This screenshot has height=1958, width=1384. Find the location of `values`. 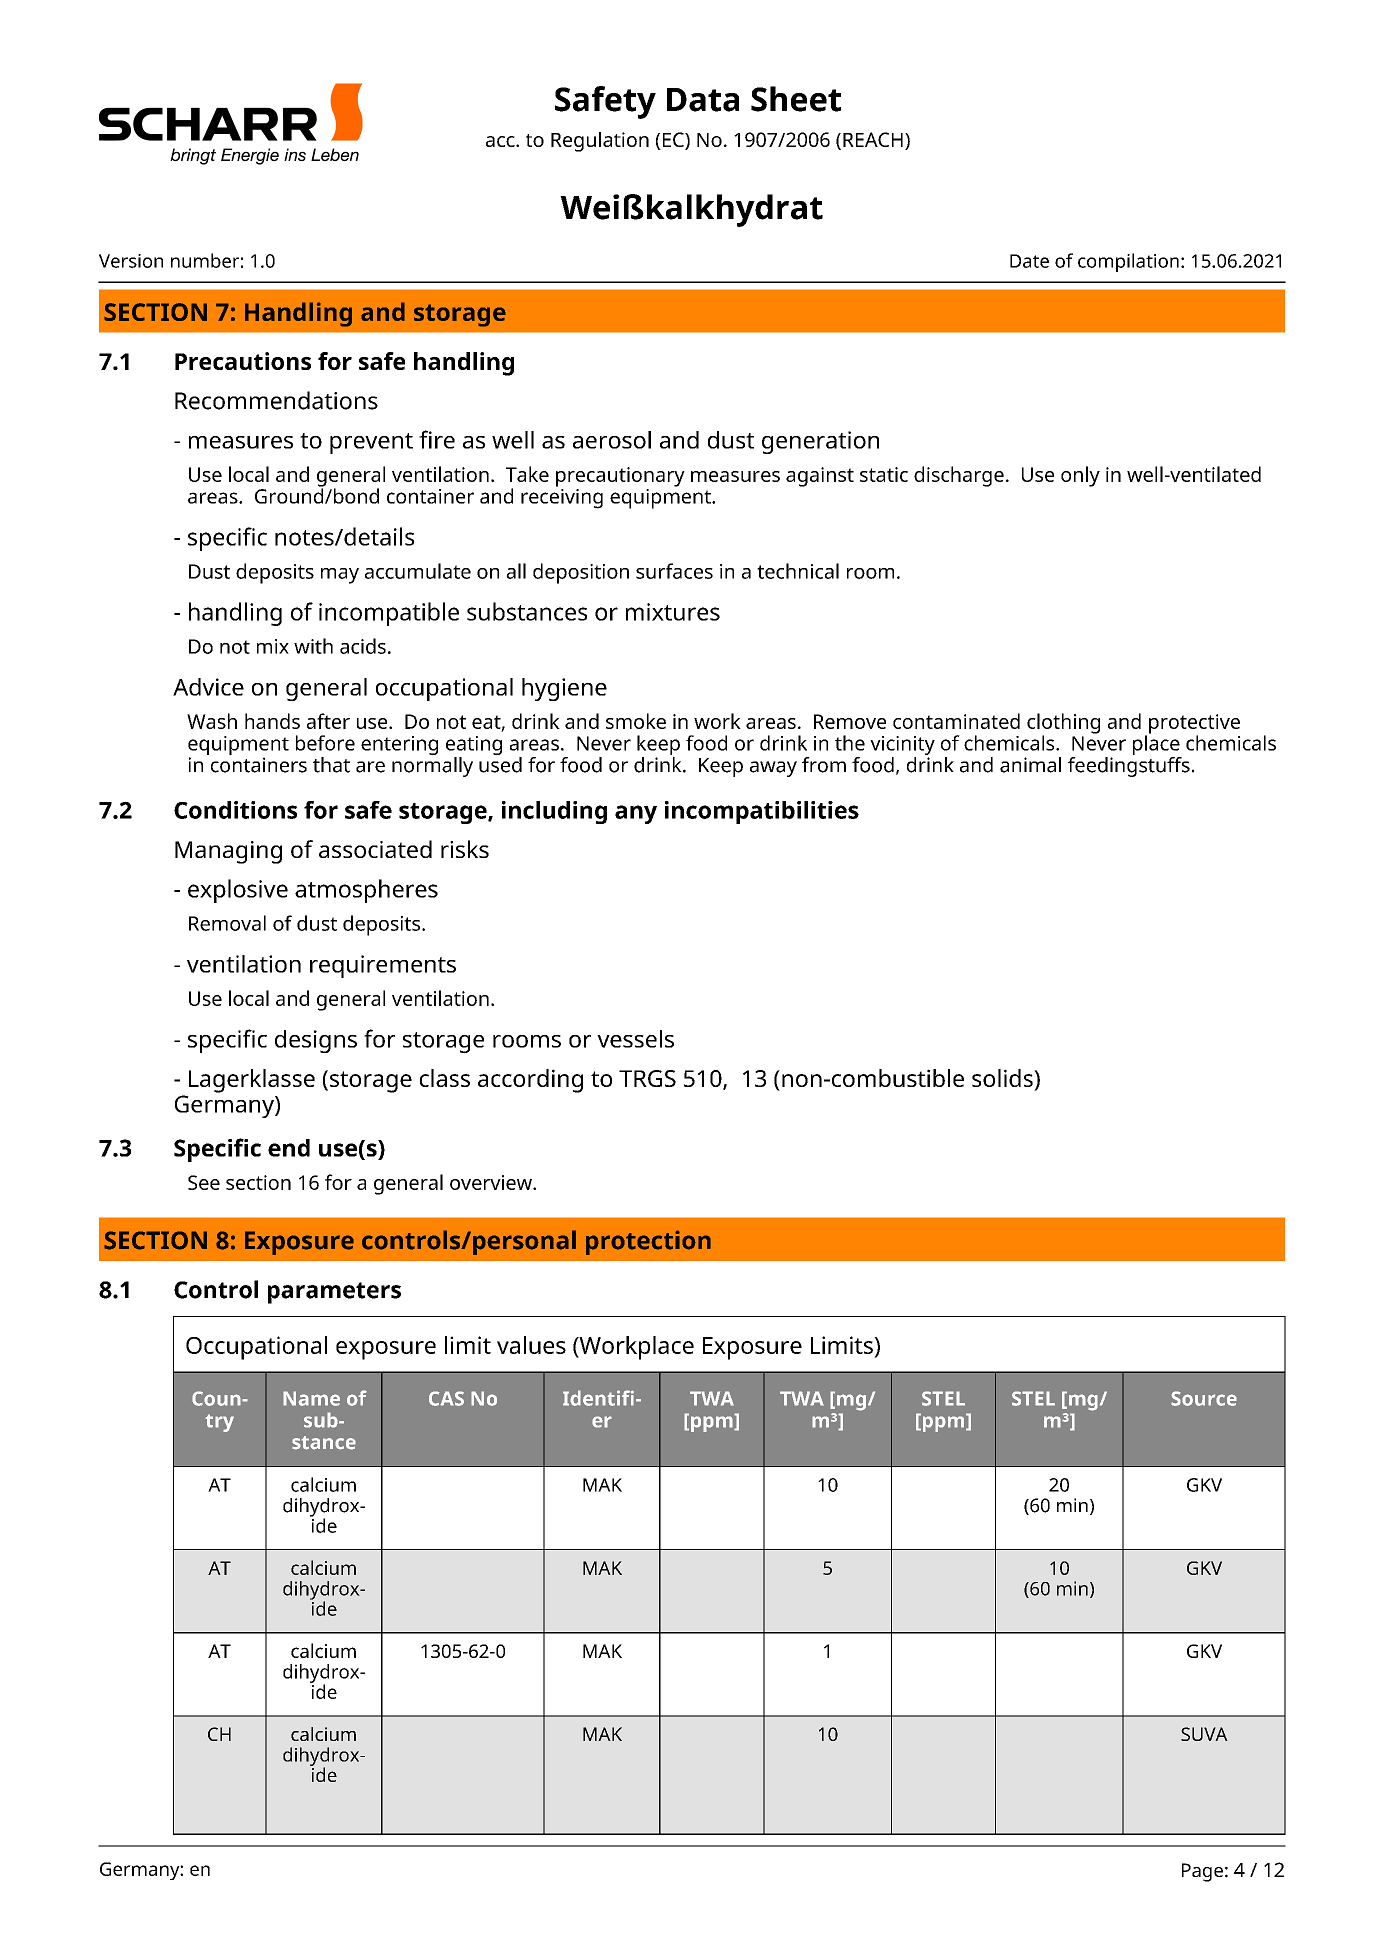

values is located at coordinates (531, 1345).
